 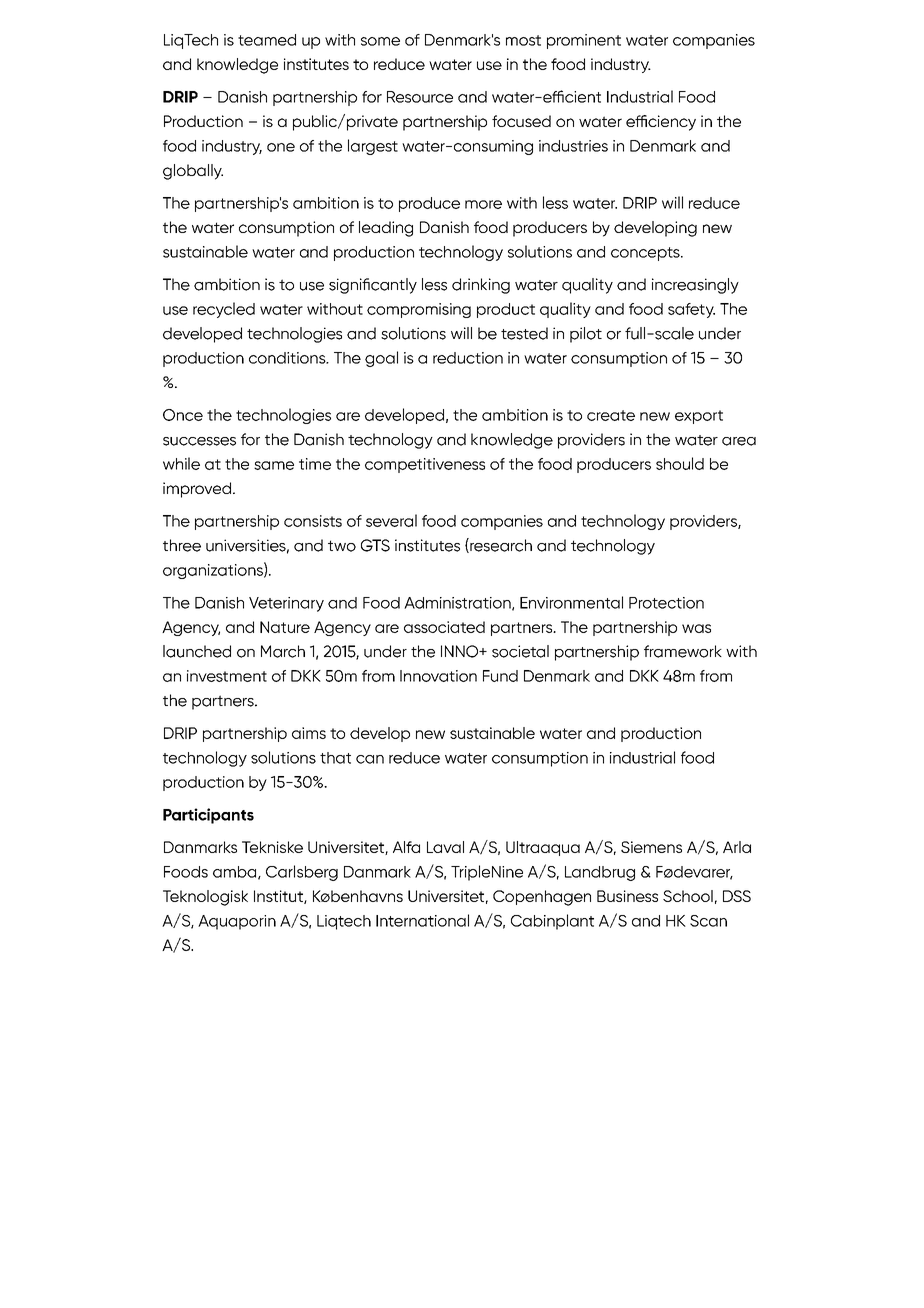 What do you see at coordinates (584, 41) in the screenshot?
I see `prominent` at bounding box center [584, 41].
